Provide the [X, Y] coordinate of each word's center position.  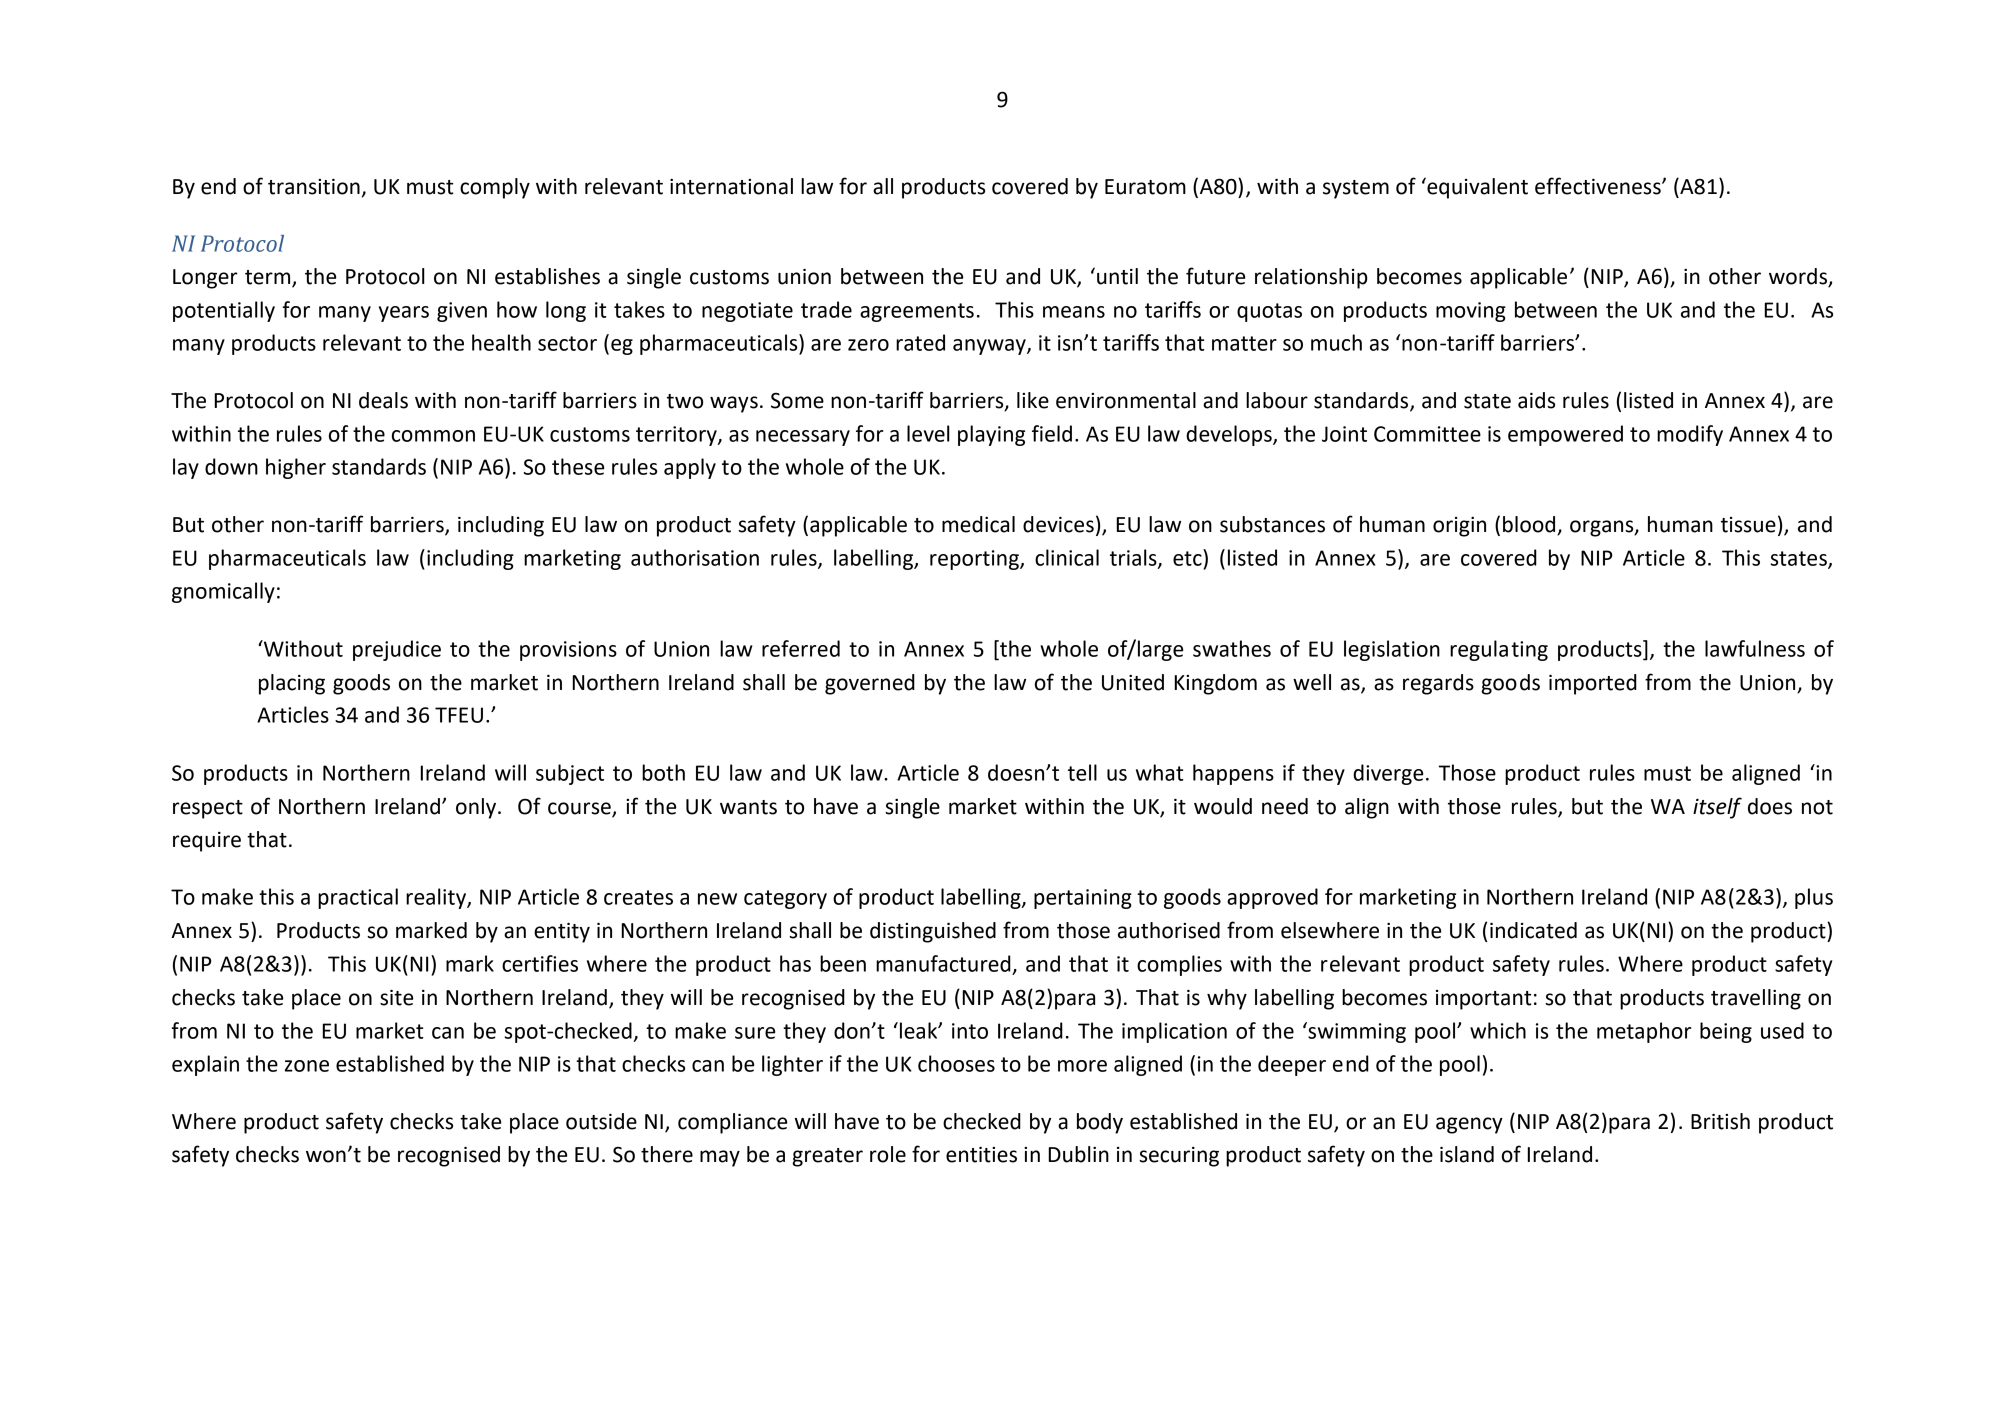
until [1117, 276]
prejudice [397, 650]
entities [981, 1155]
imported [1593, 684]
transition [314, 187]
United [1133, 682]
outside [601, 1121]
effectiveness [1599, 186]
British [1720, 1121]
